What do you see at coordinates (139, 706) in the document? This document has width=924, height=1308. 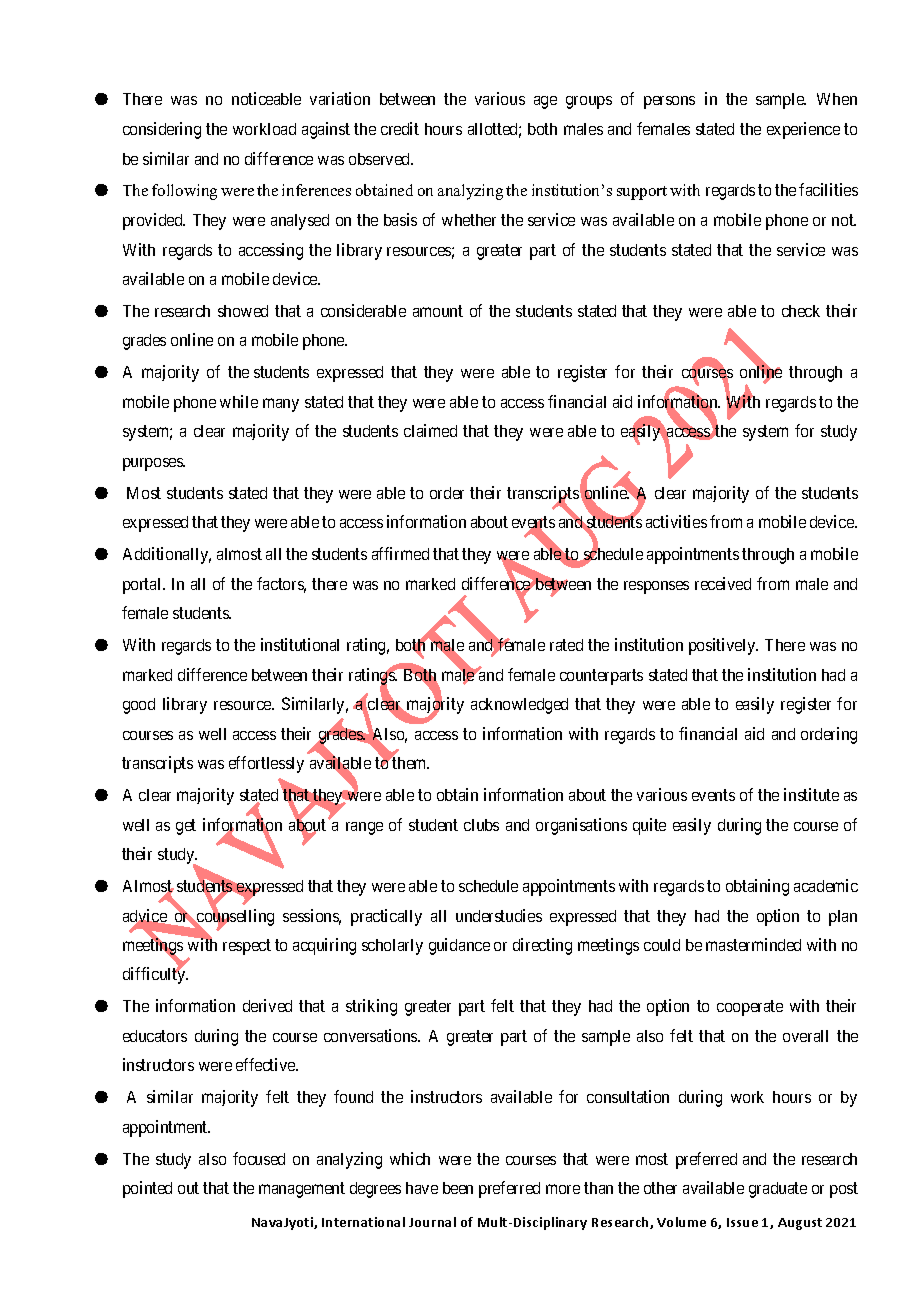 I see `good` at bounding box center [139, 706].
